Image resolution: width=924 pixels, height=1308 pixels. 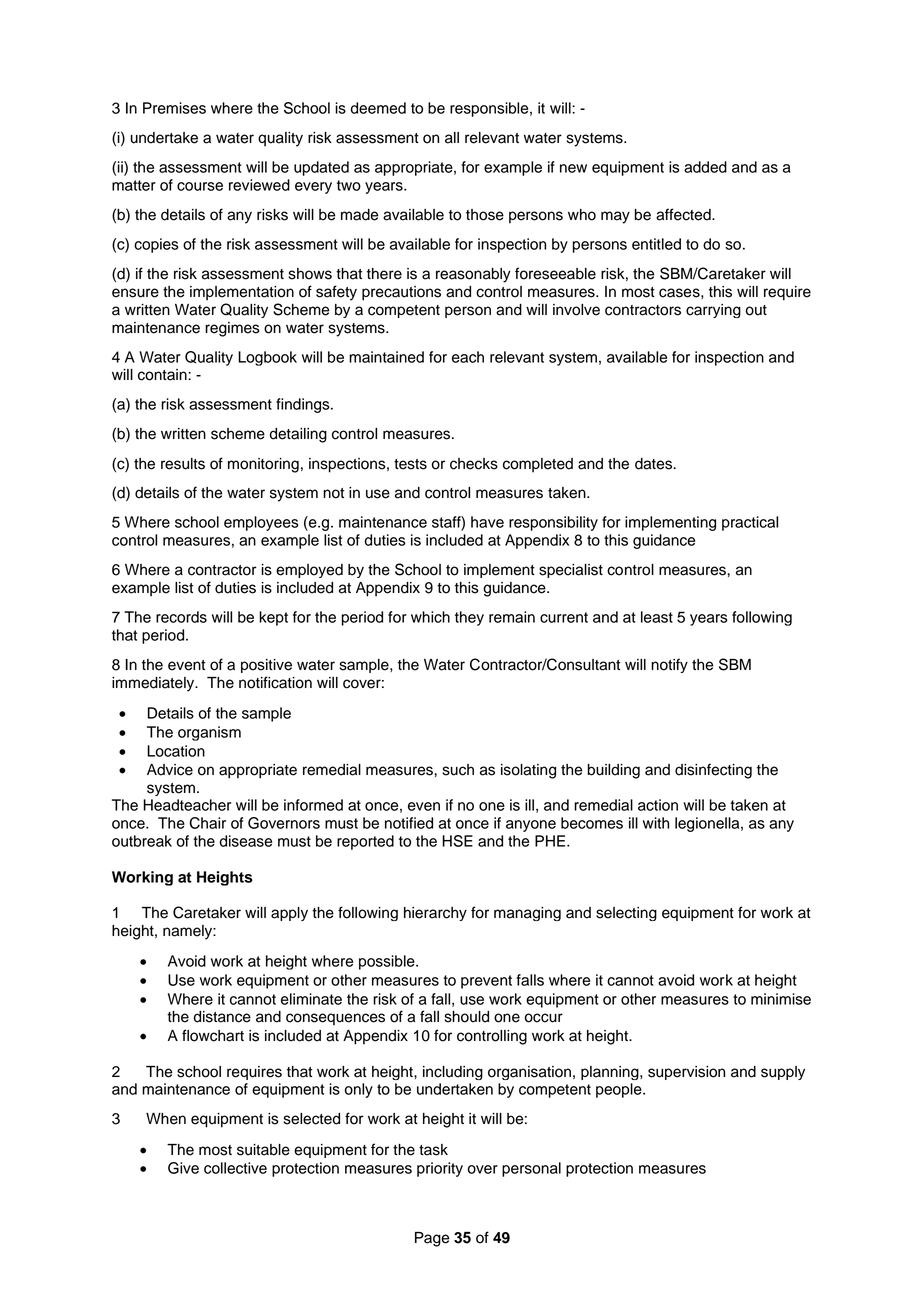 What do you see at coordinates (705, 167) in the document?
I see `added` at bounding box center [705, 167].
